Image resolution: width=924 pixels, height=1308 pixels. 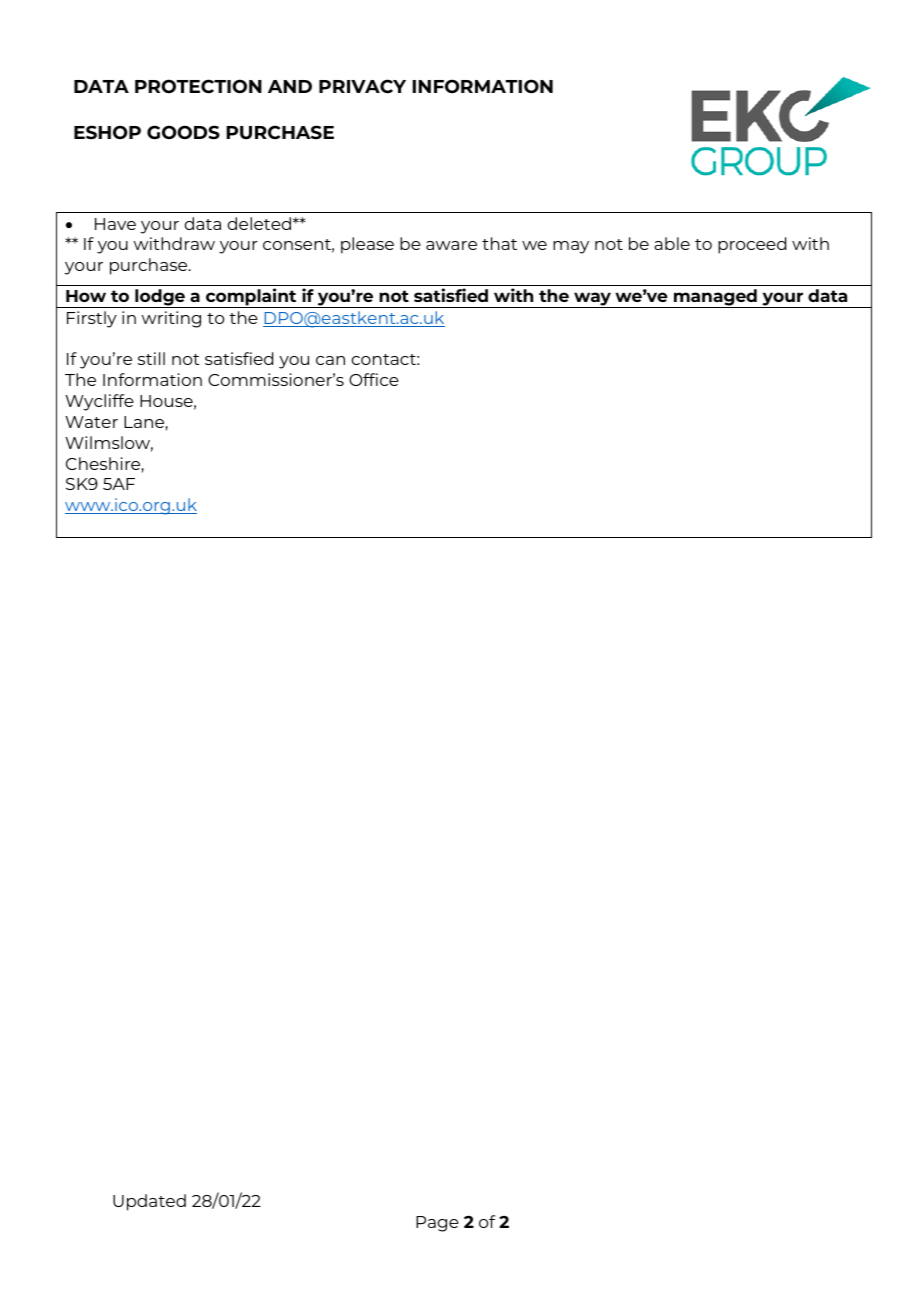 What do you see at coordinates (672, 243) in the screenshot?
I see `able` at bounding box center [672, 243].
